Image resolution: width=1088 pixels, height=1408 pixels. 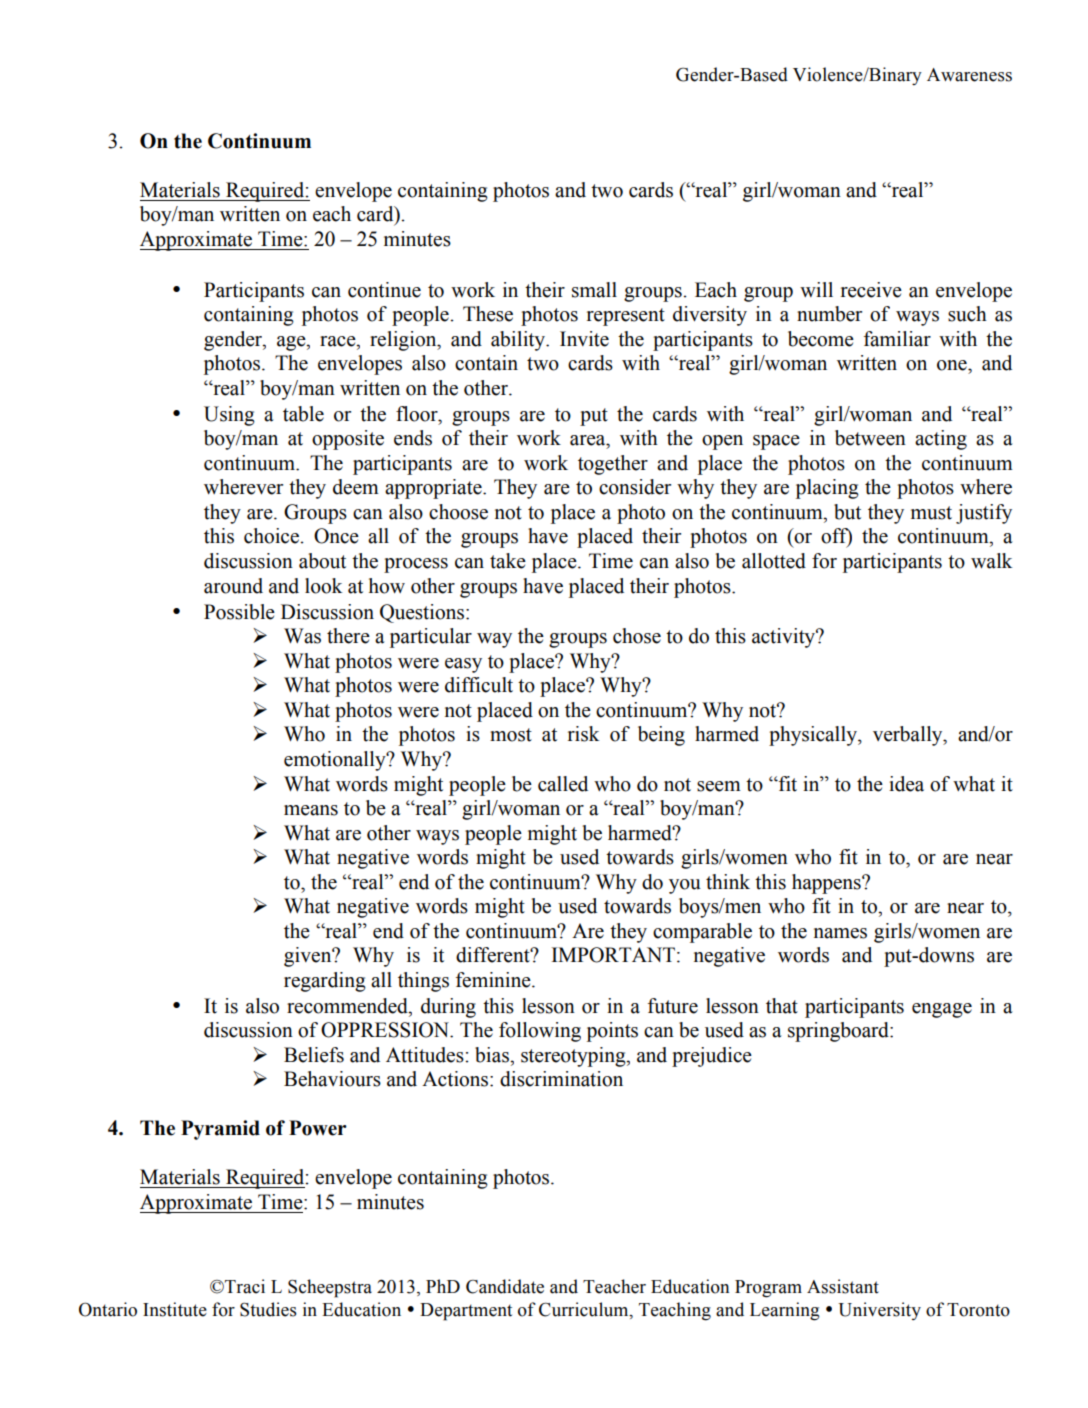 I want to click on Assistant, so click(x=843, y=1286).
